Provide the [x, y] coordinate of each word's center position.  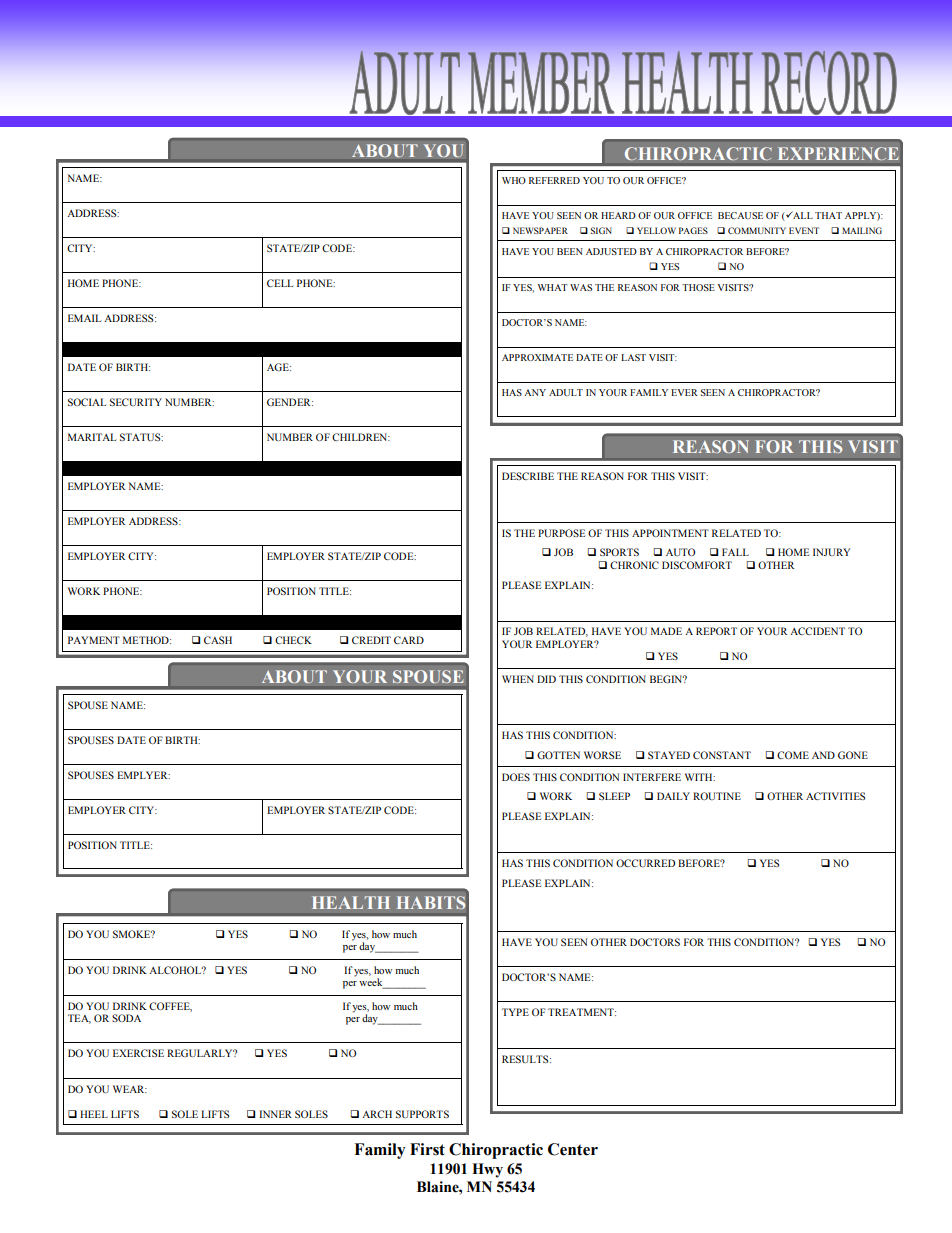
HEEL [94, 1114]
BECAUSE [740, 215]
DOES [516, 777]
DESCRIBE [528, 476]
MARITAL [92, 437]
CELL [280, 283]
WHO [514, 180]
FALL [735, 552]
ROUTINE [717, 796]
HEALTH [351, 902]
